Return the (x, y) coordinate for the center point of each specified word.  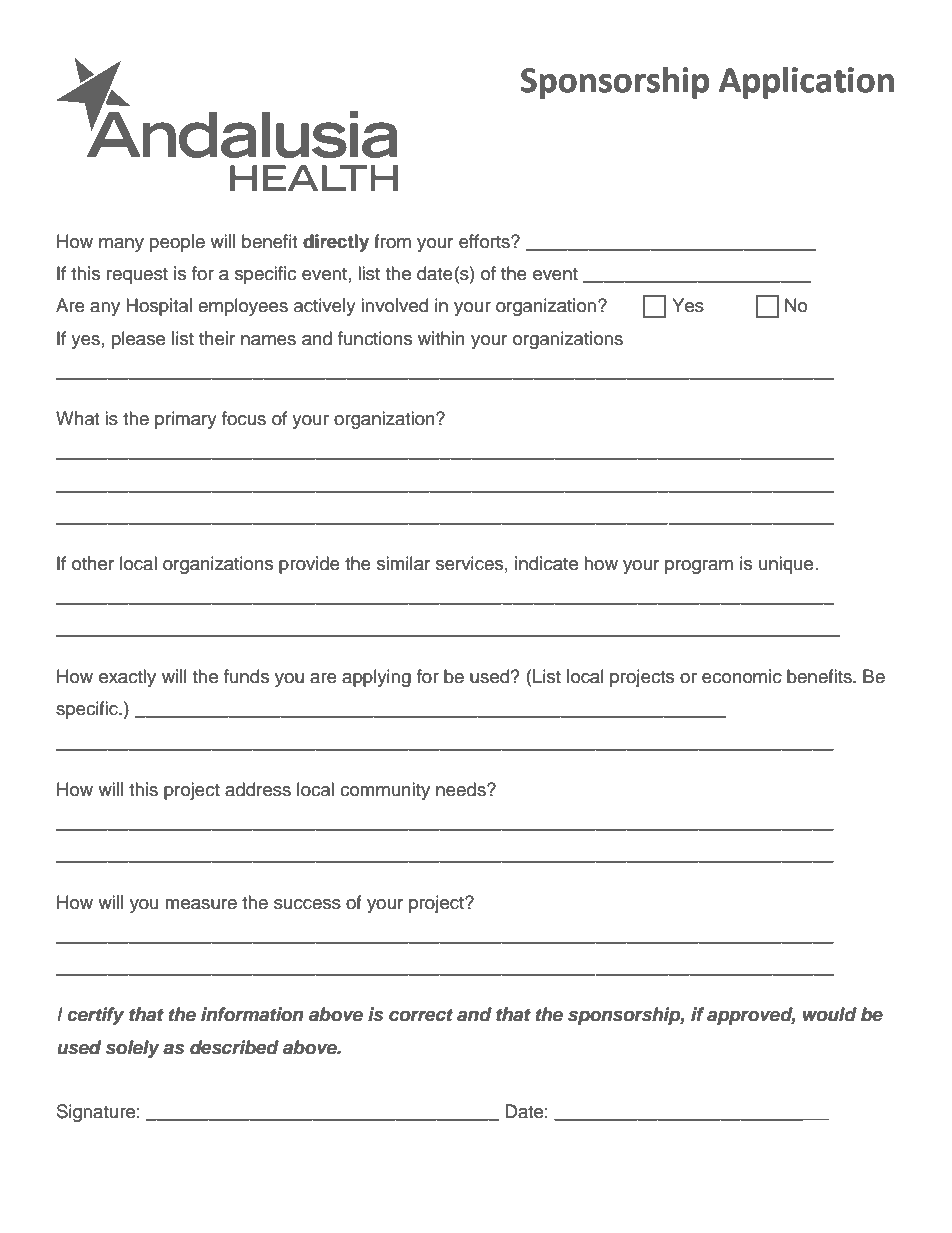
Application (806, 83)
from (392, 241)
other (93, 563)
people (177, 243)
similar (403, 563)
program (699, 567)
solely (133, 1049)
